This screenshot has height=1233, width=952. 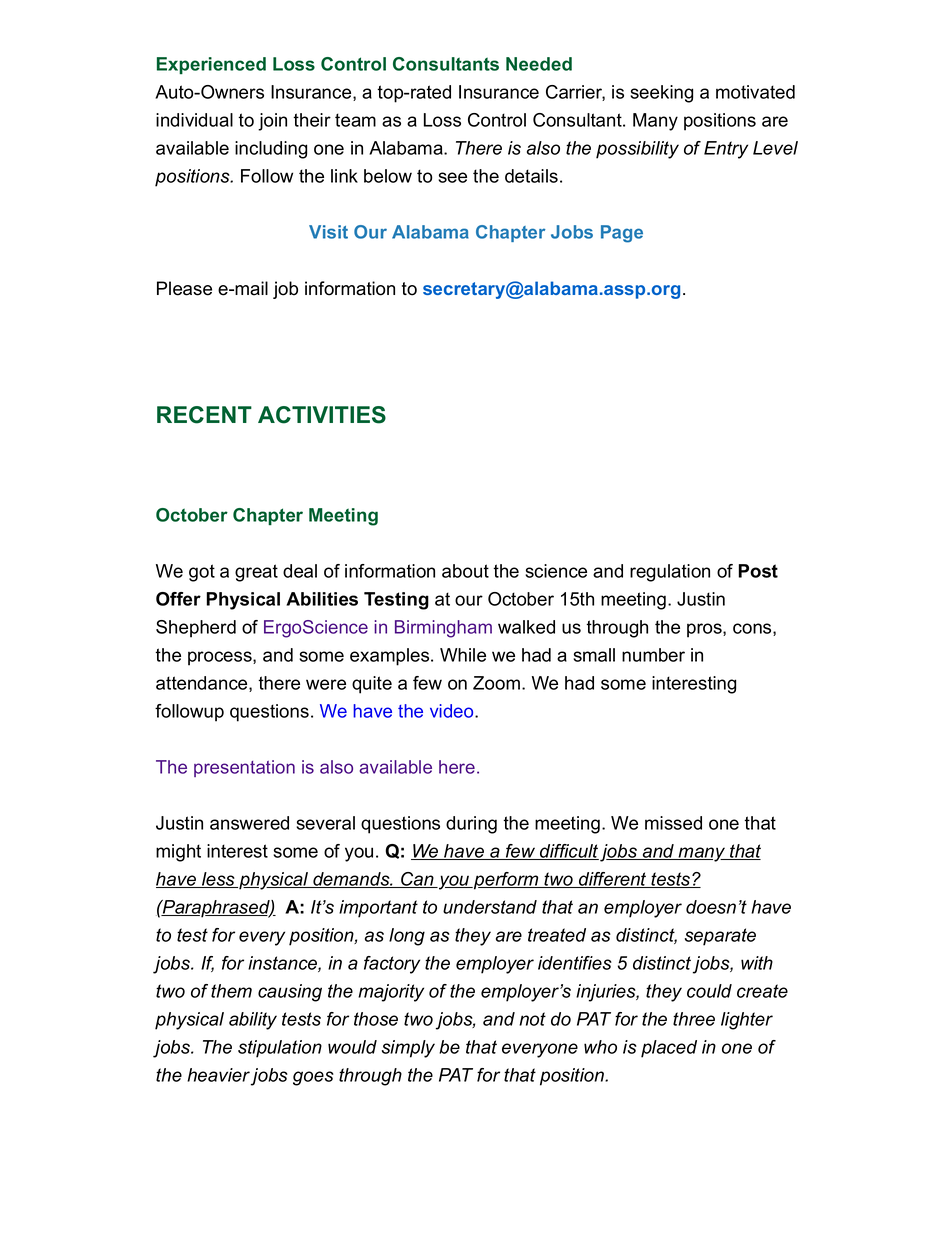 I want to click on not, so click(x=532, y=1019).
